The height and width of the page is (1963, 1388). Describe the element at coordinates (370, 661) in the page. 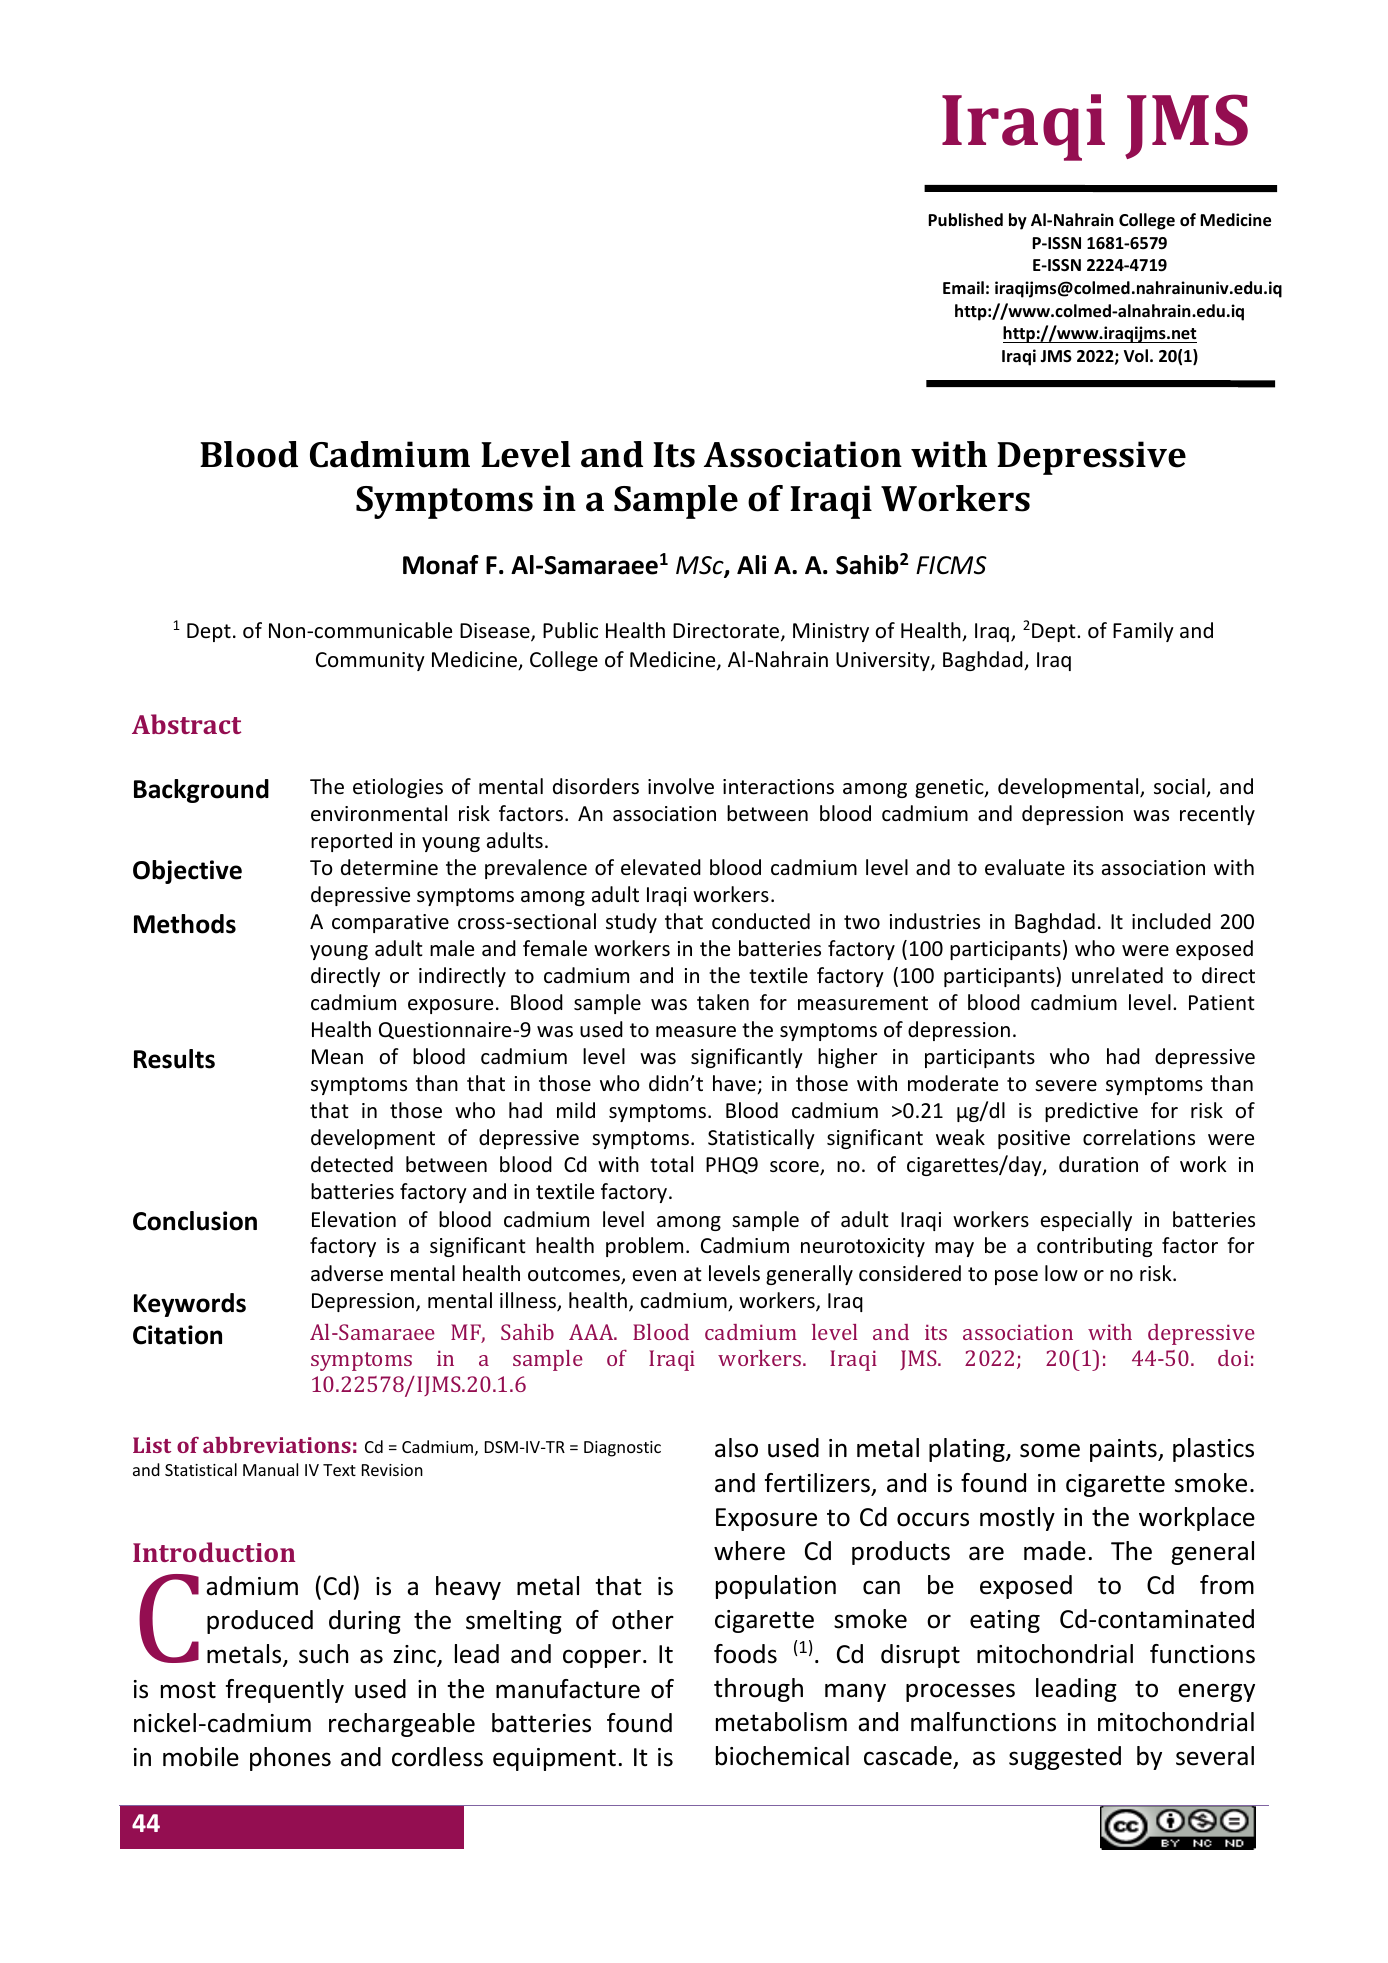

I see `Community` at that location.
